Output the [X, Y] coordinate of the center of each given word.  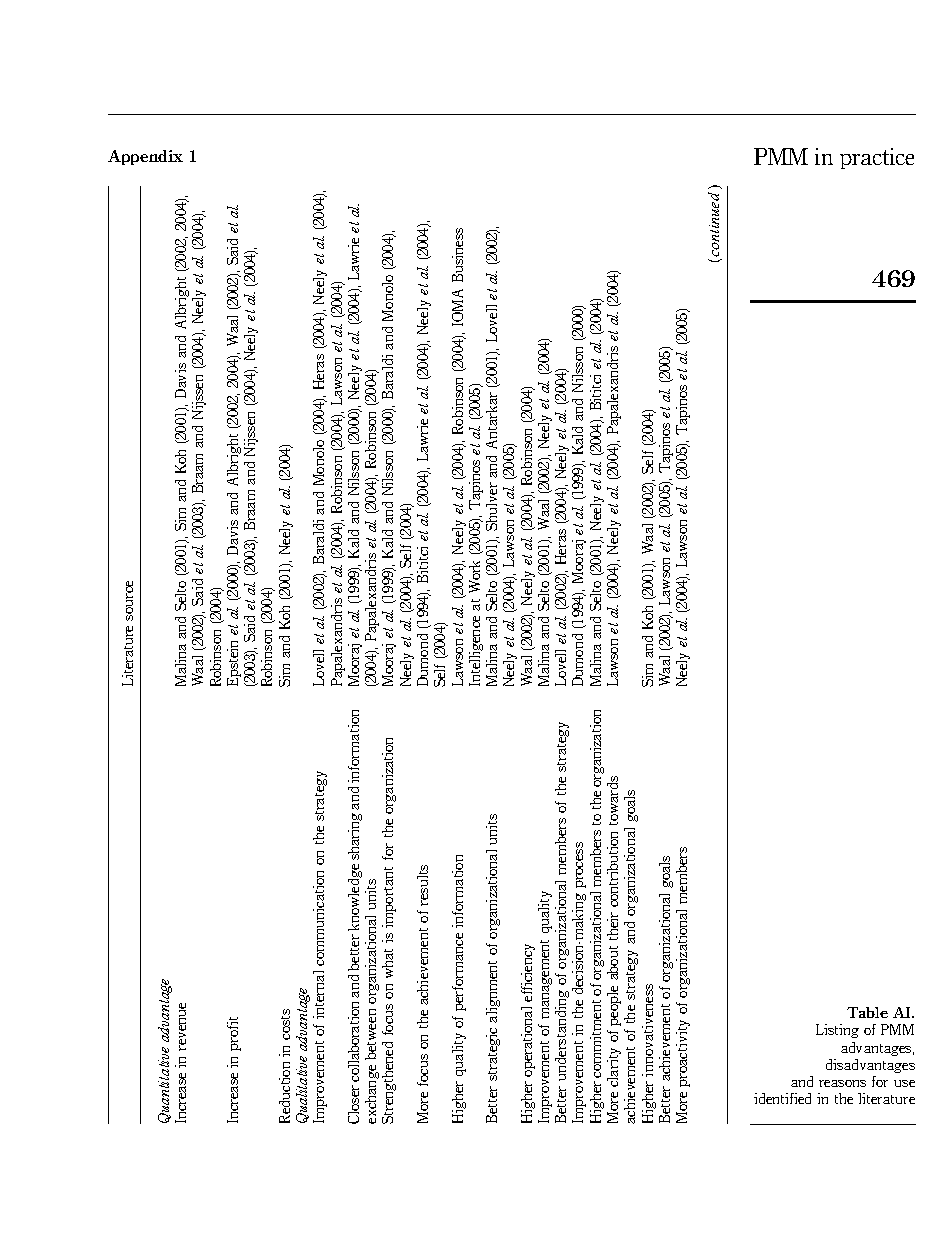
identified [782, 1098]
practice [877, 158]
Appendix [145, 157]
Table [867, 1012]
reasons [842, 1083]
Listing [837, 1031]
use [904, 1083]
